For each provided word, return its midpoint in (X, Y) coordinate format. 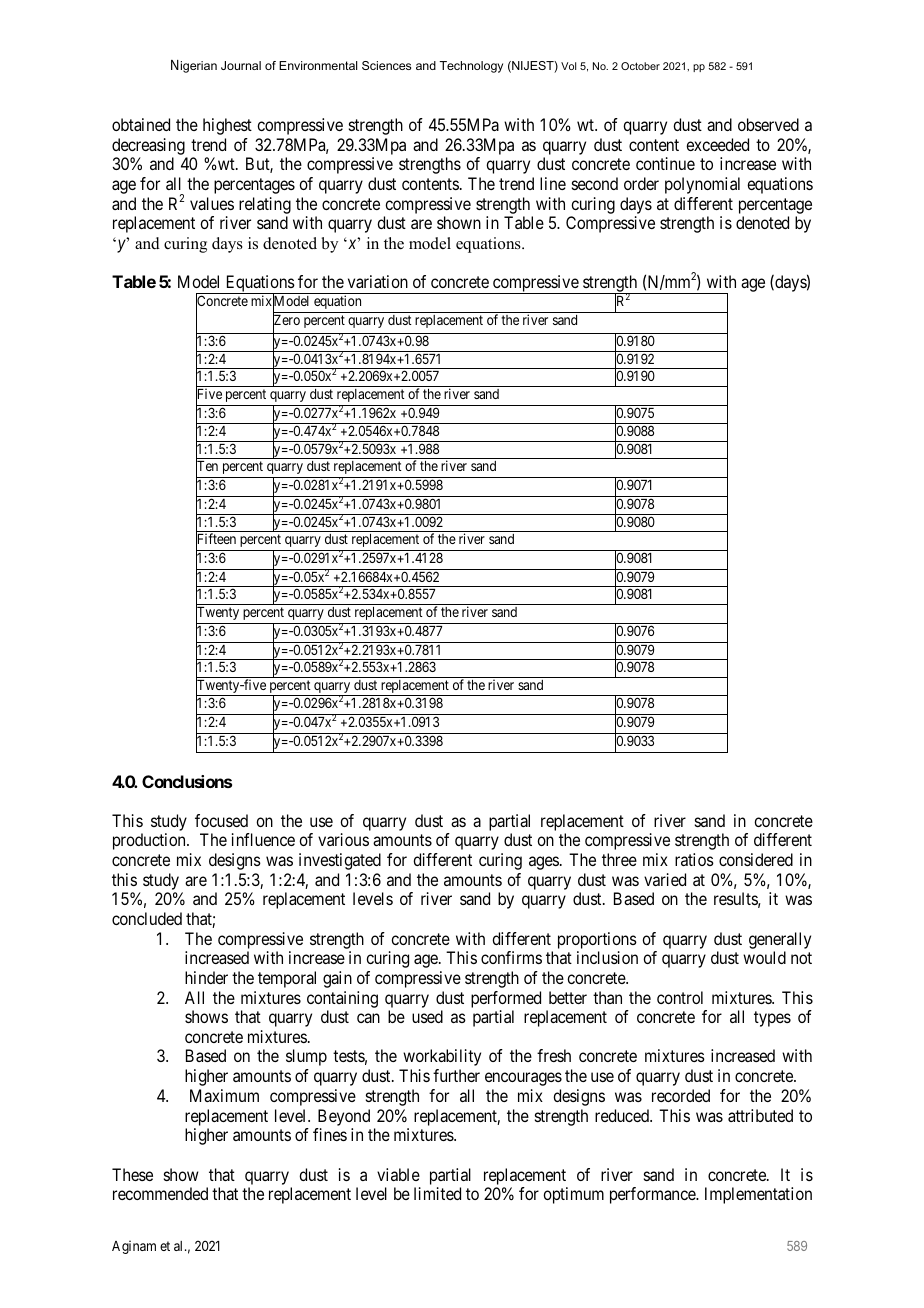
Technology (471, 67)
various (343, 839)
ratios (694, 859)
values (212, 203)
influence (263, 839)
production (150, 841)
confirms (511, 957)
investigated (340, 861)
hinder (206, 977)
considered (756, 859)
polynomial (702, 185)
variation (378, 281)
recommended (160, 1193)
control (680, 997)
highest (227, 126)
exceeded (717, 144)
